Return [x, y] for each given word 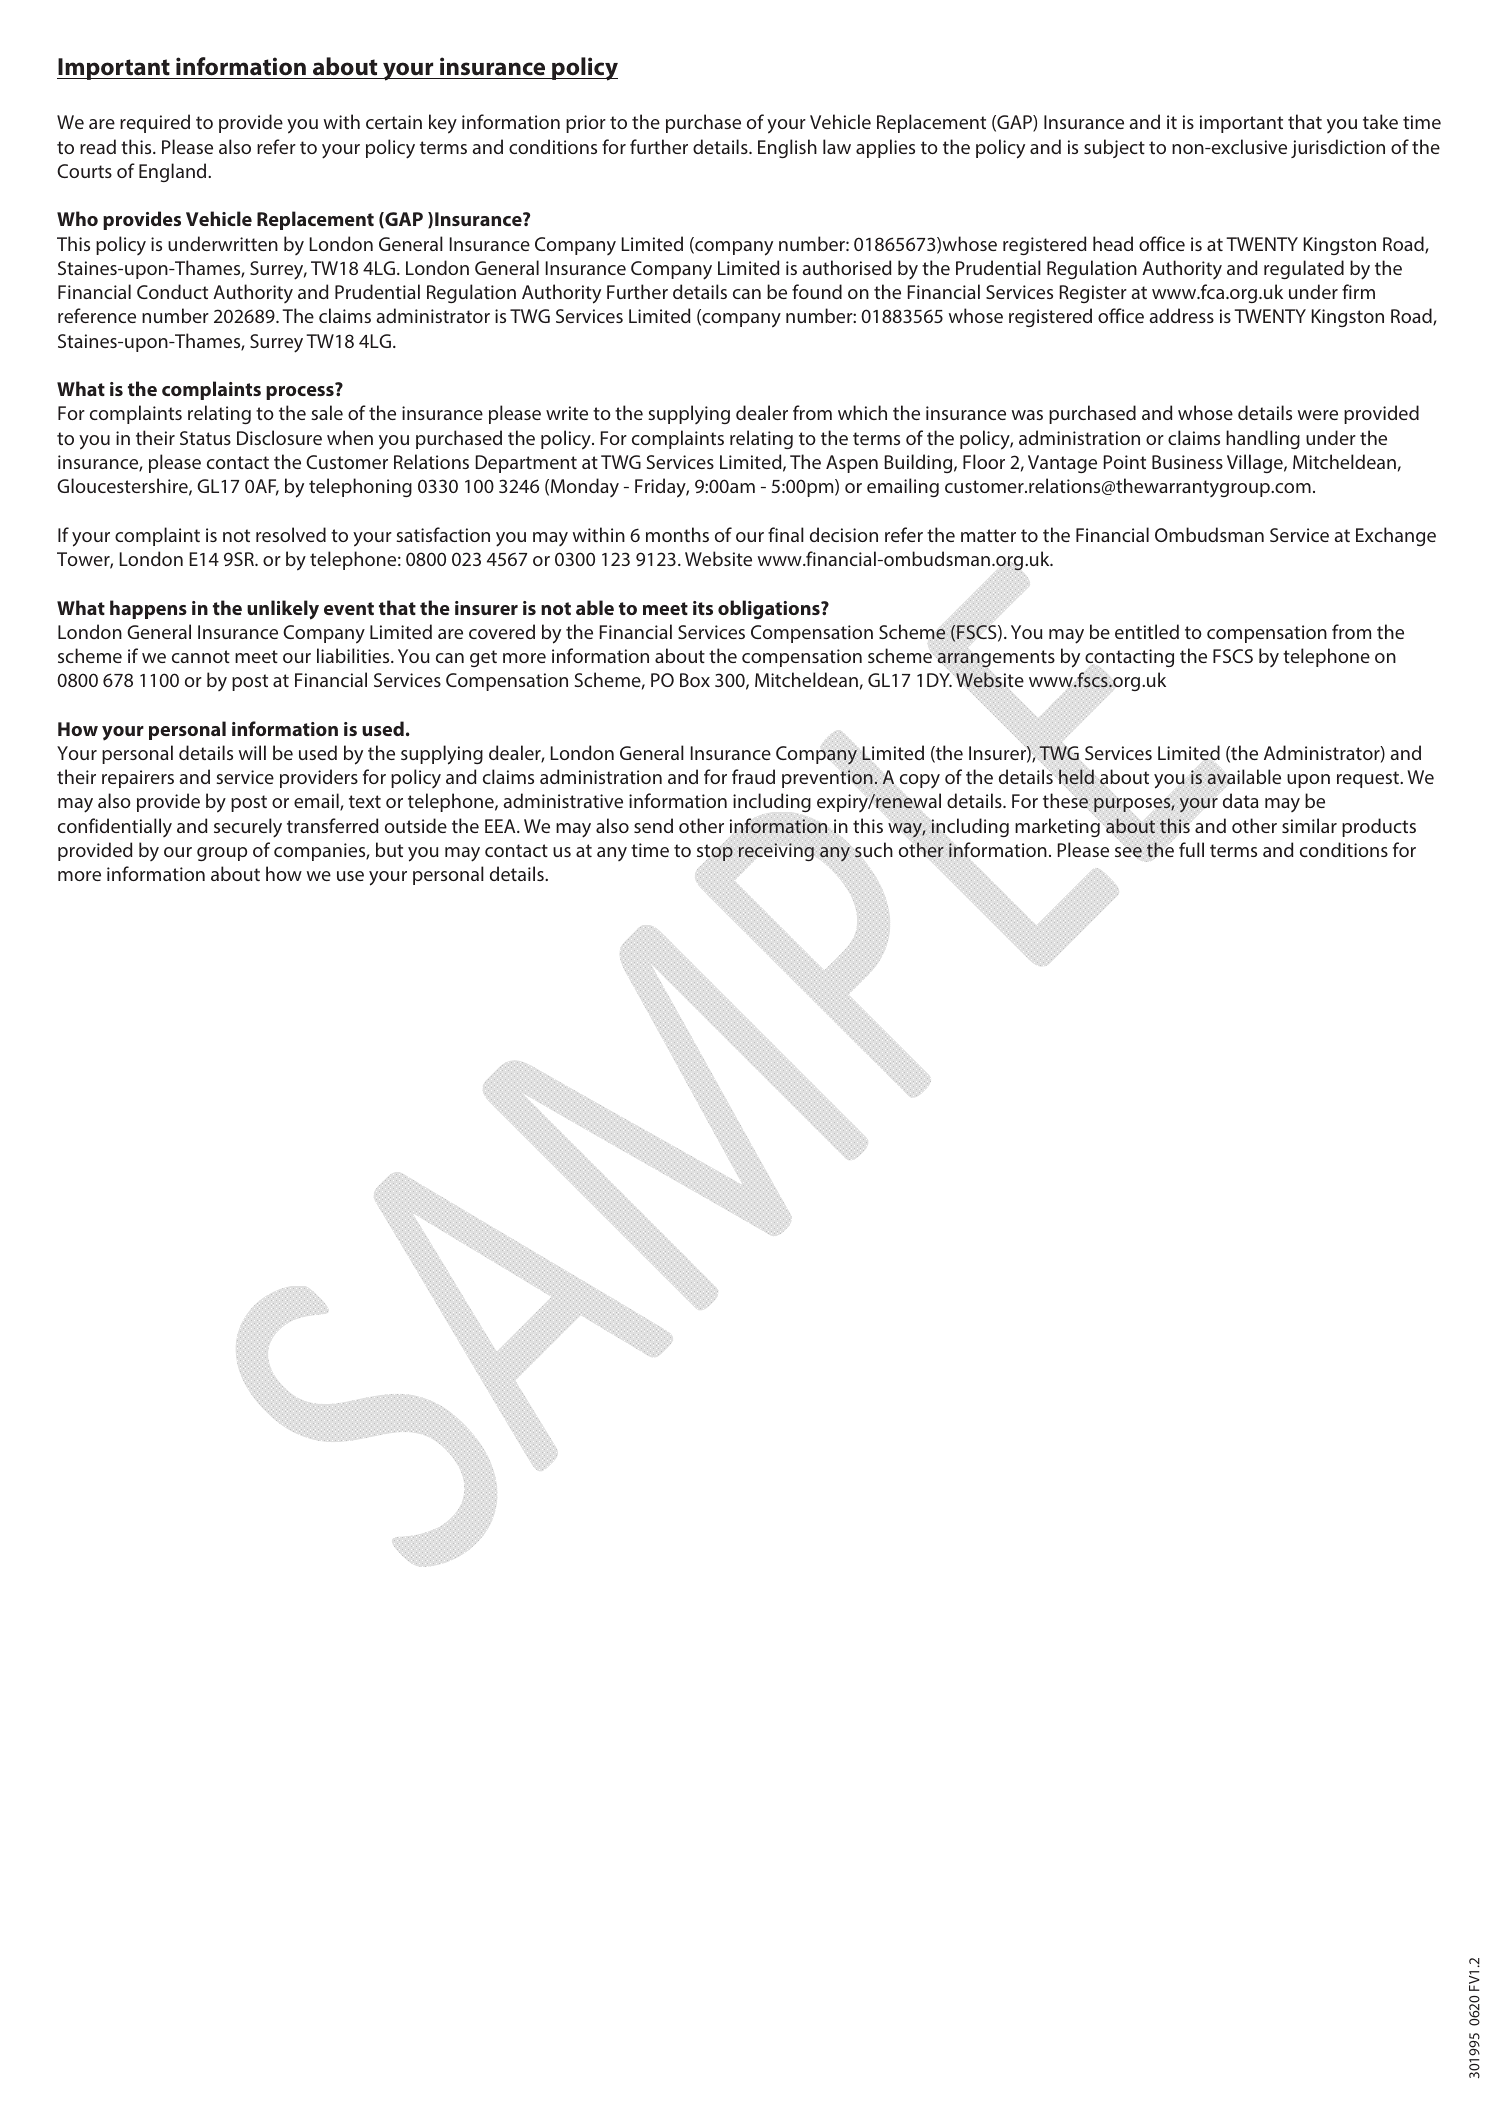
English [787, 148]
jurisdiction [1338, 148]
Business [1187, 462]
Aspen [852, 464]
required [155, 123]
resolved [291, 534]
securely [248, 828]
